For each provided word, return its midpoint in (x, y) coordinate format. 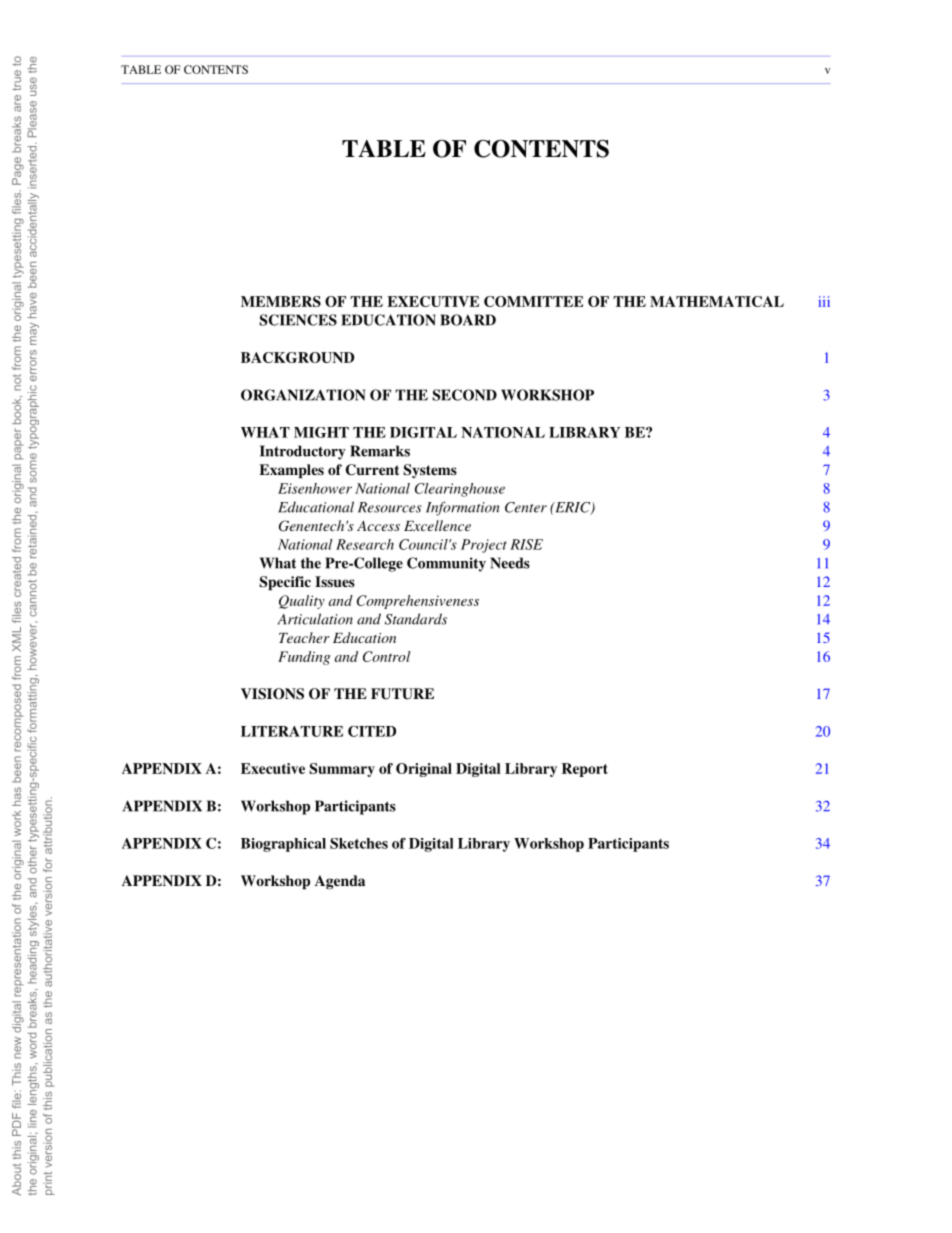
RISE (526, 544)
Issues (335, 581)
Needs (510, 563)
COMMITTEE (533, 301)
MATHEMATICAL (717, 301)
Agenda (340, 882)
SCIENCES (298, 320)
